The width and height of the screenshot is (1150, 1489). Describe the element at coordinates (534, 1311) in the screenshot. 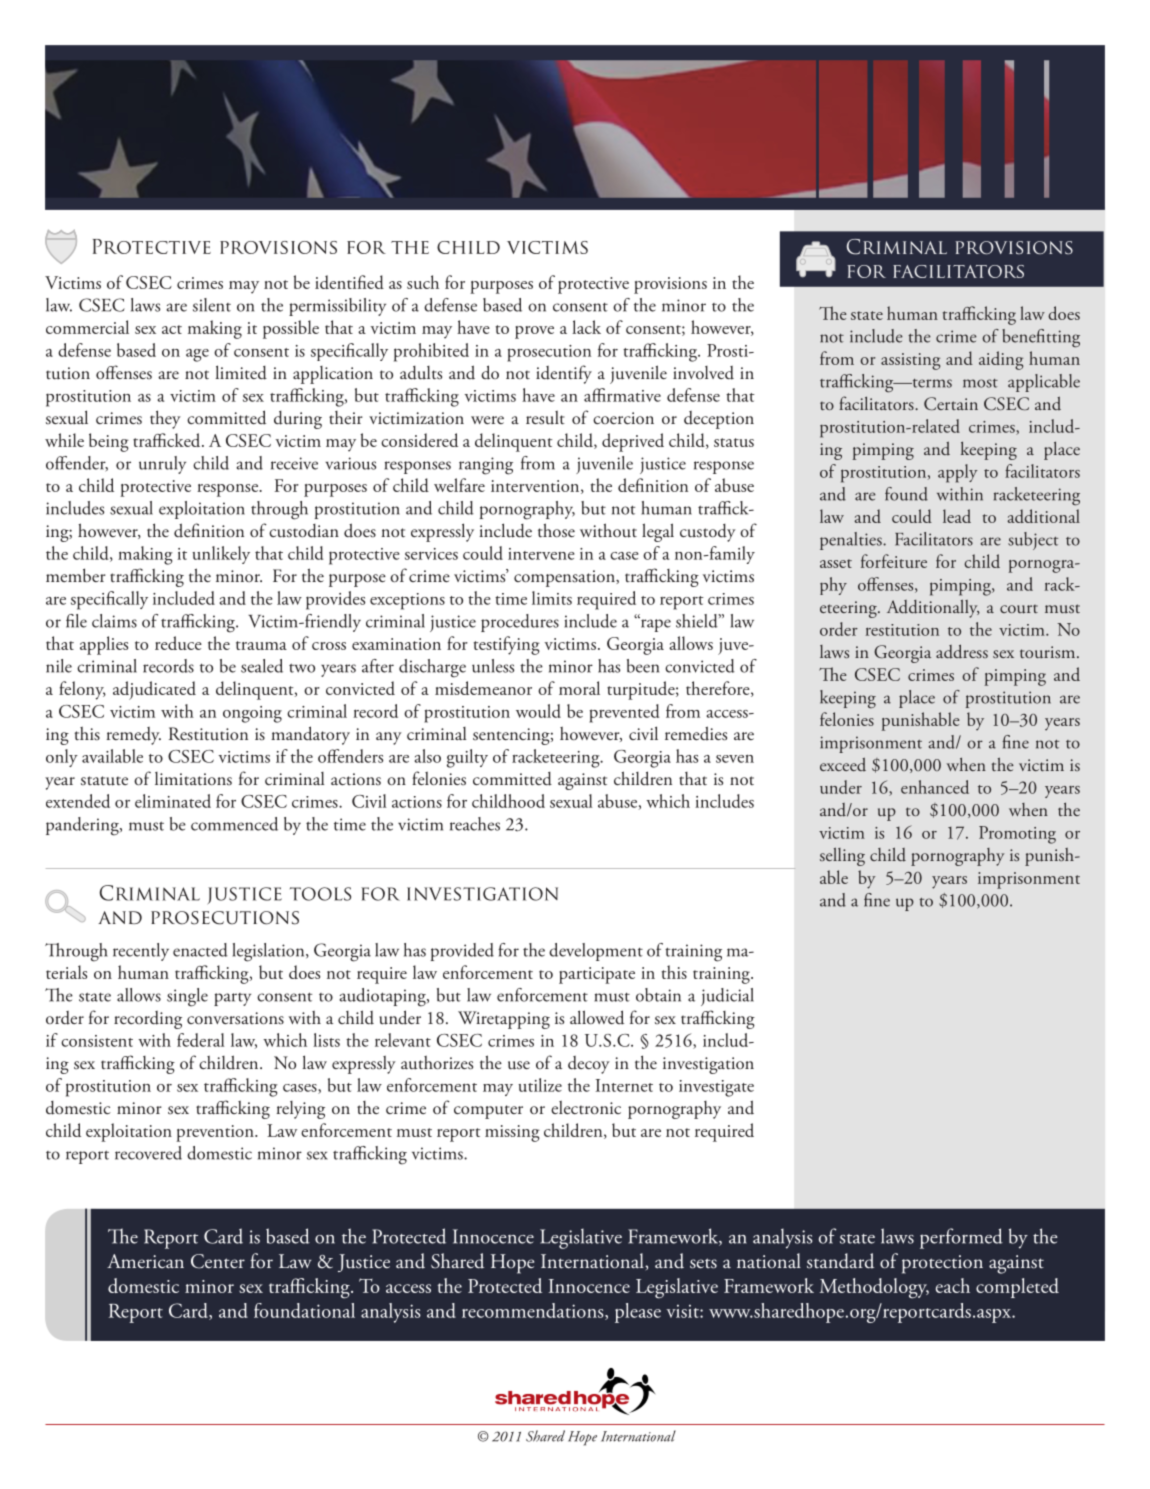

I see `recommendations` at that location.
